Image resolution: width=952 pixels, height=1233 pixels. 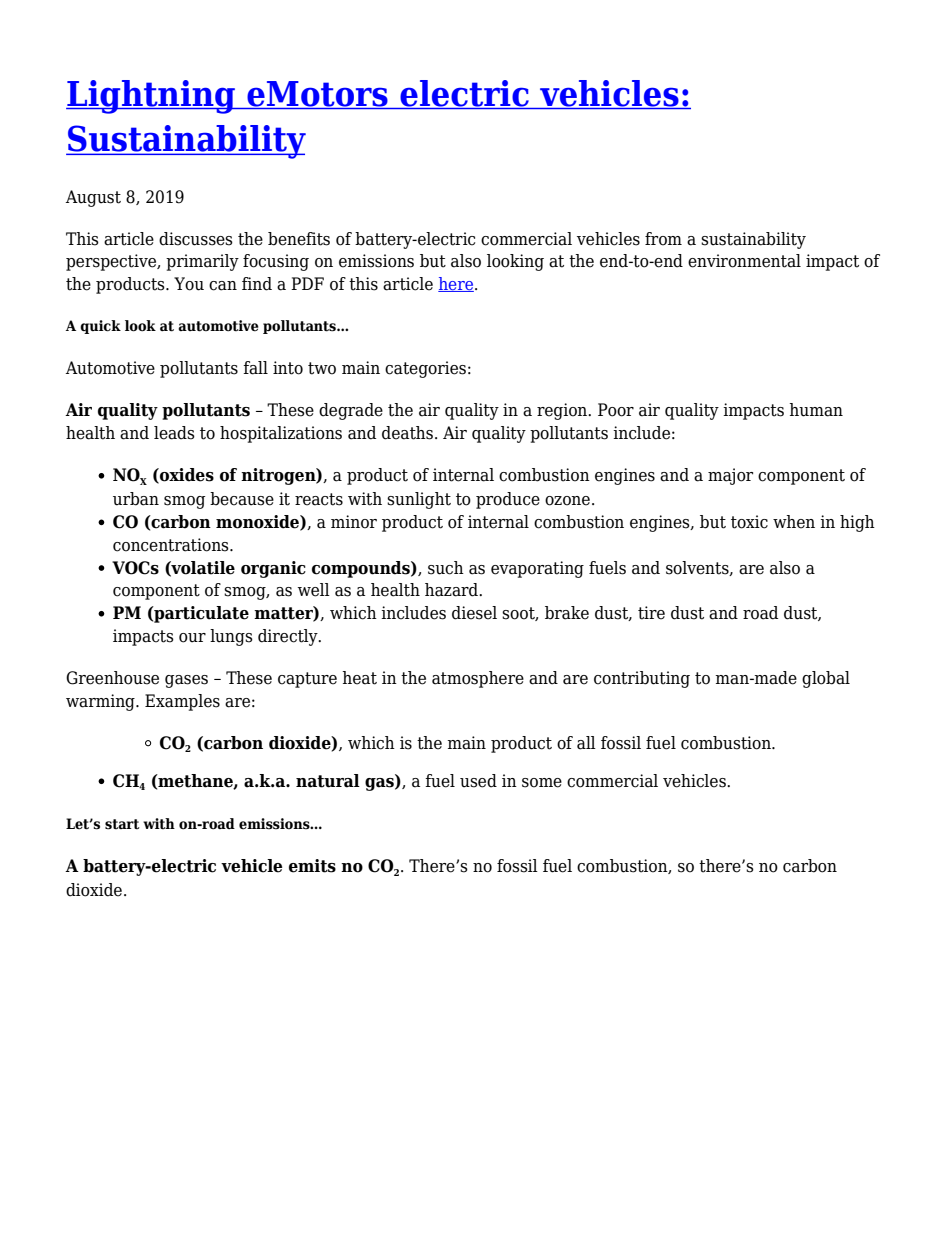 I want to click on start, so click(x=122, y=824).
